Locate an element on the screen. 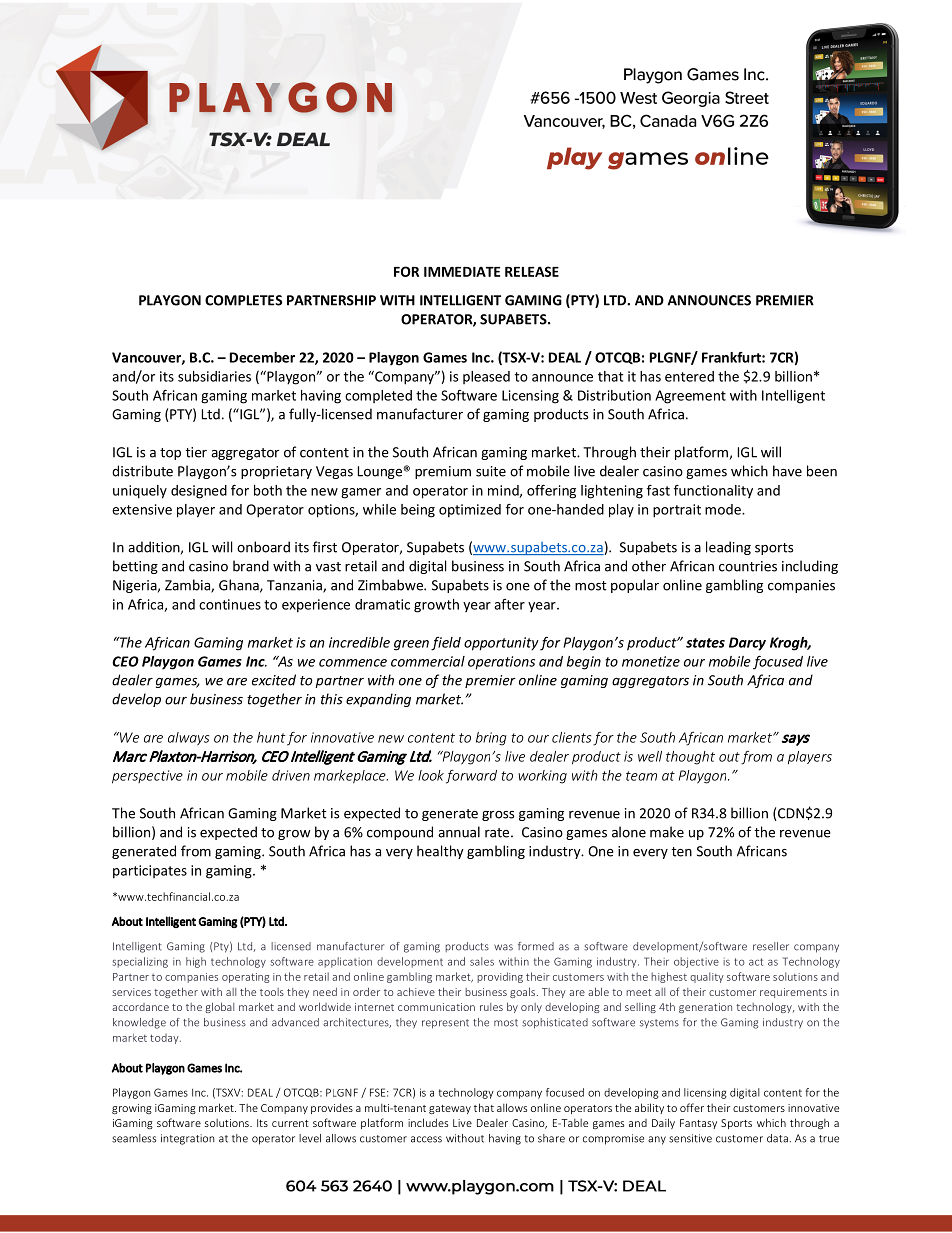 The image size is (952, 1233). integration is located at coordinates (187, 1139).
